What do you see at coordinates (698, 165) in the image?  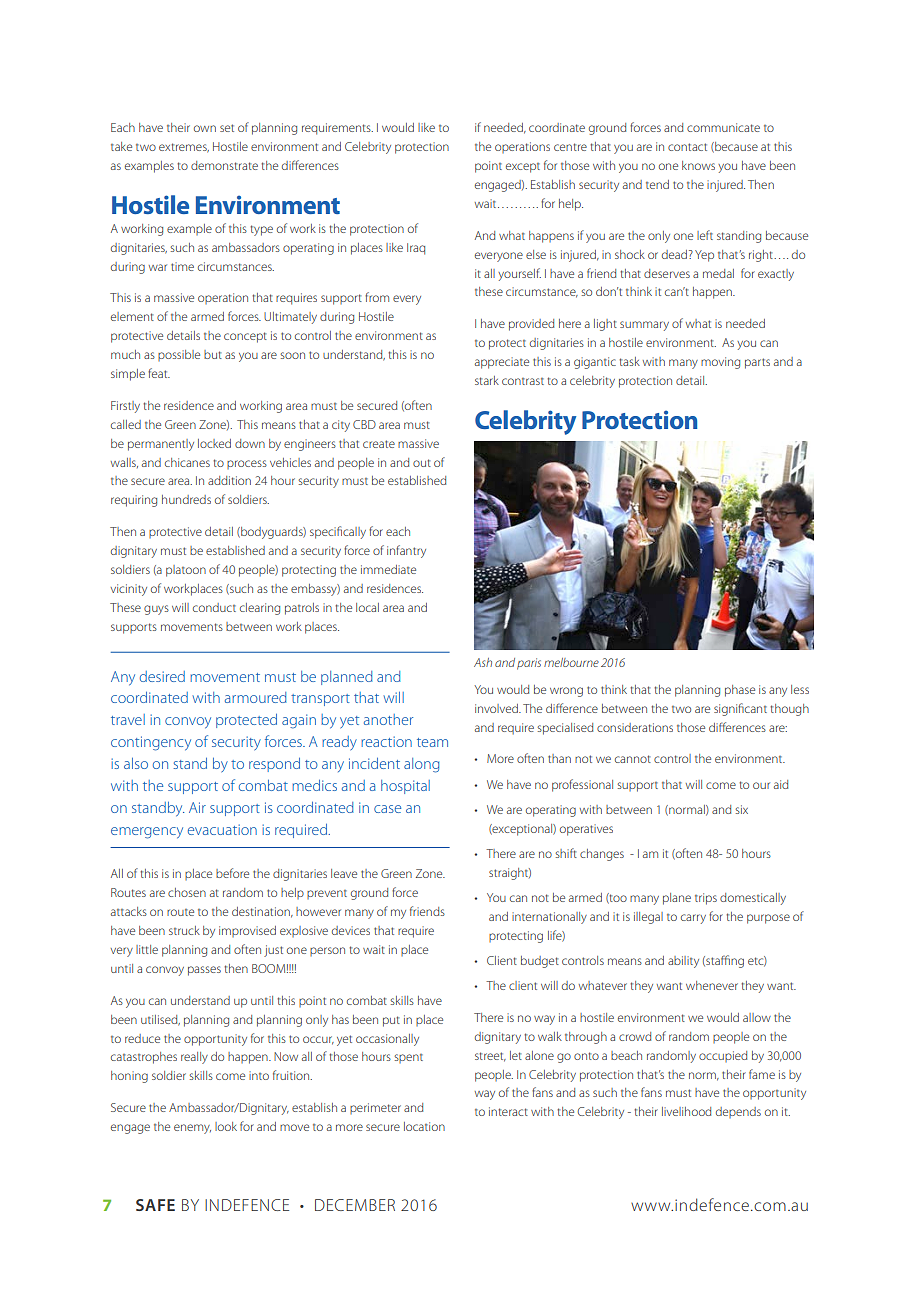 I see `knows` at bounding box center [698, 165].
